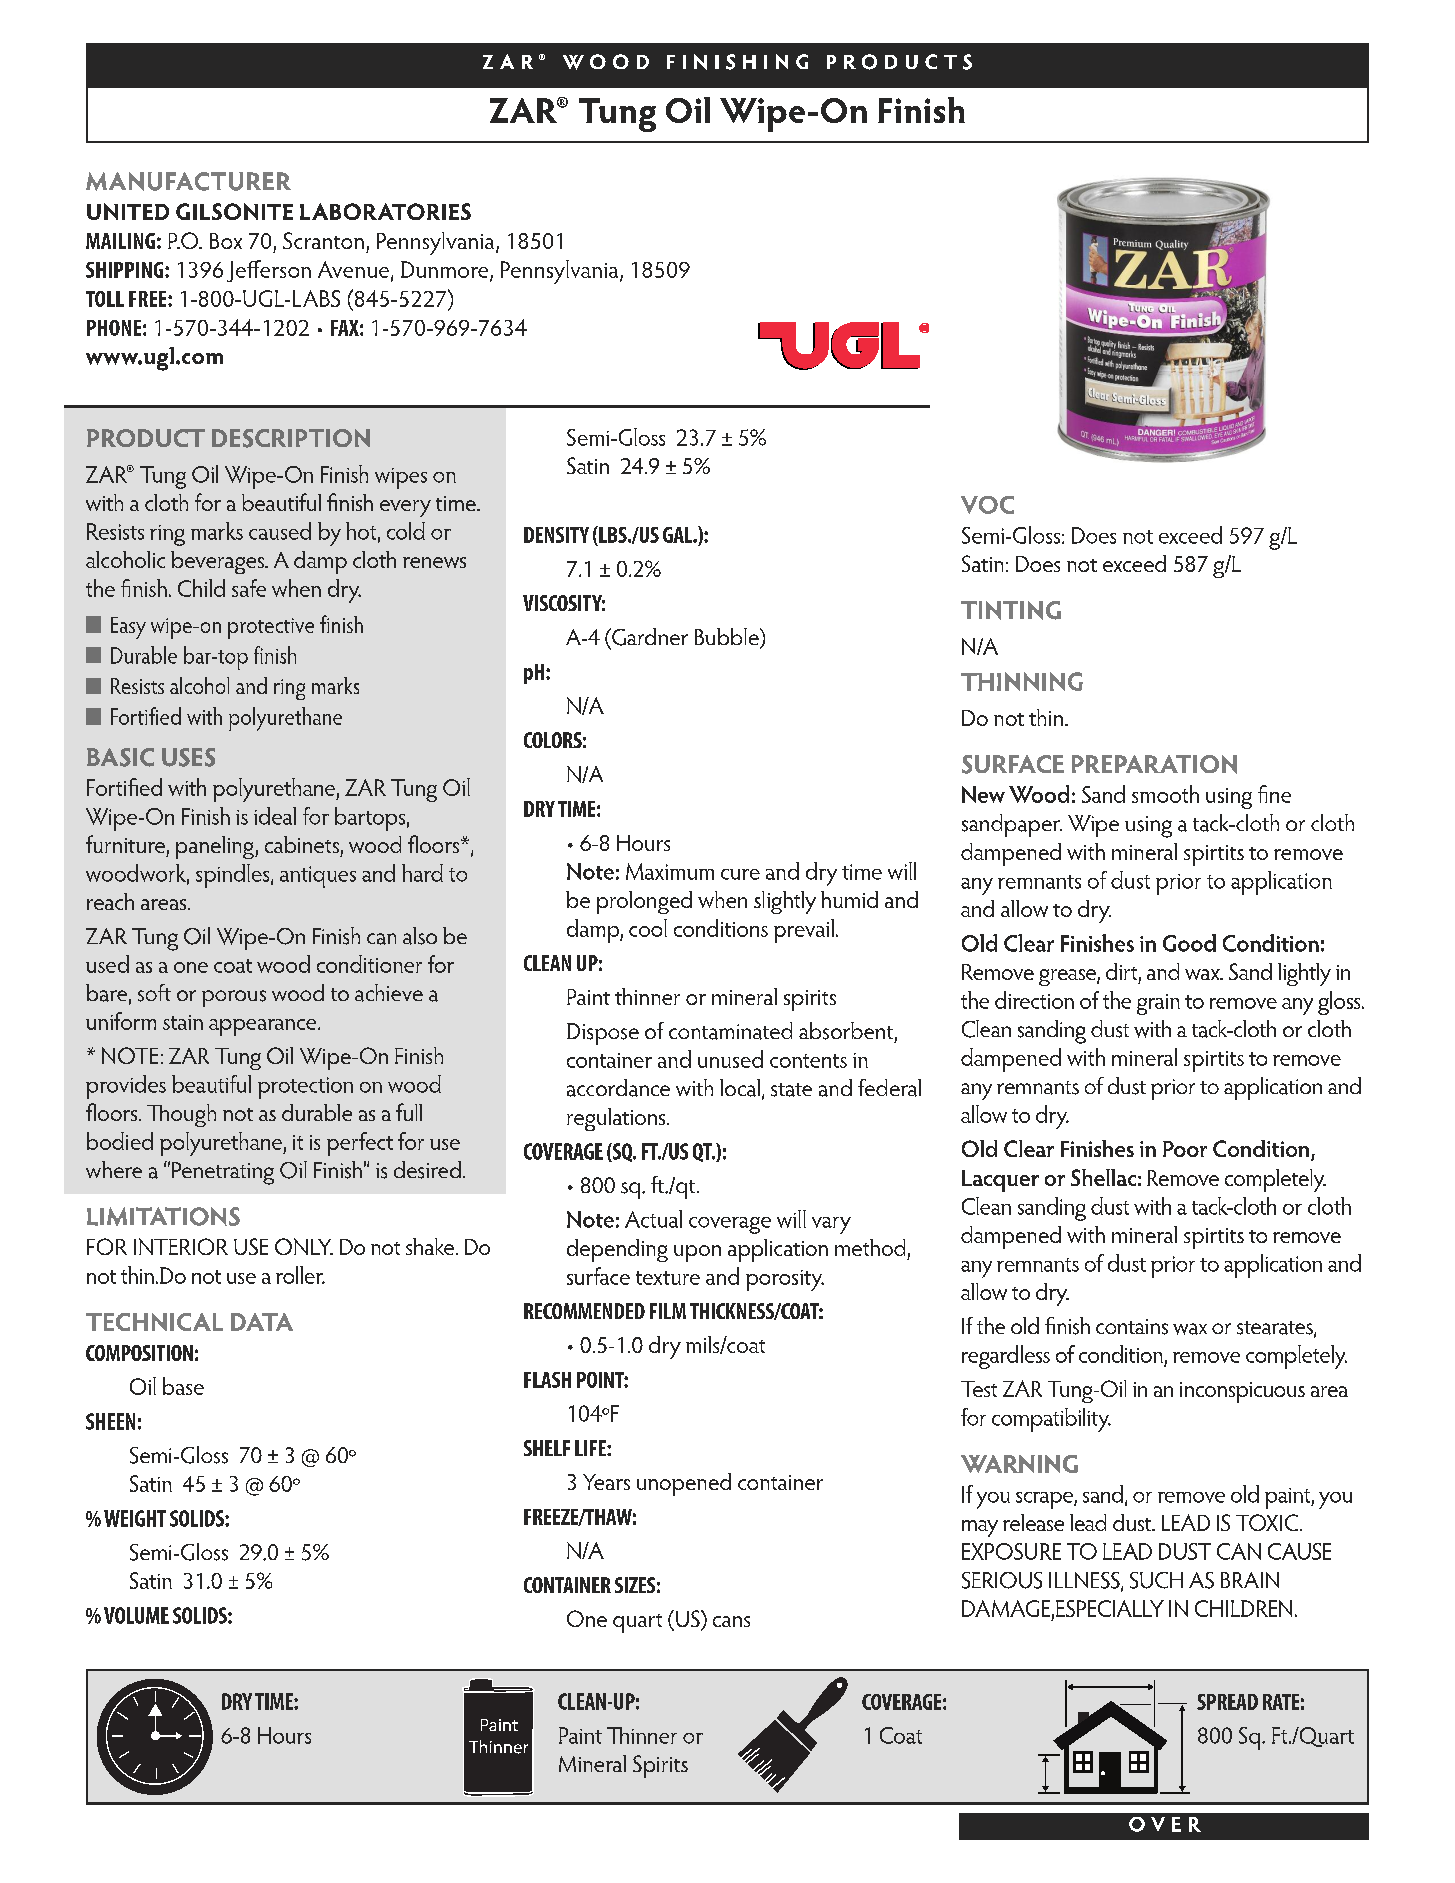  Describe the element at coordinates (385, 211) in the screenshot. I see `LABORATORIES` at that location.
